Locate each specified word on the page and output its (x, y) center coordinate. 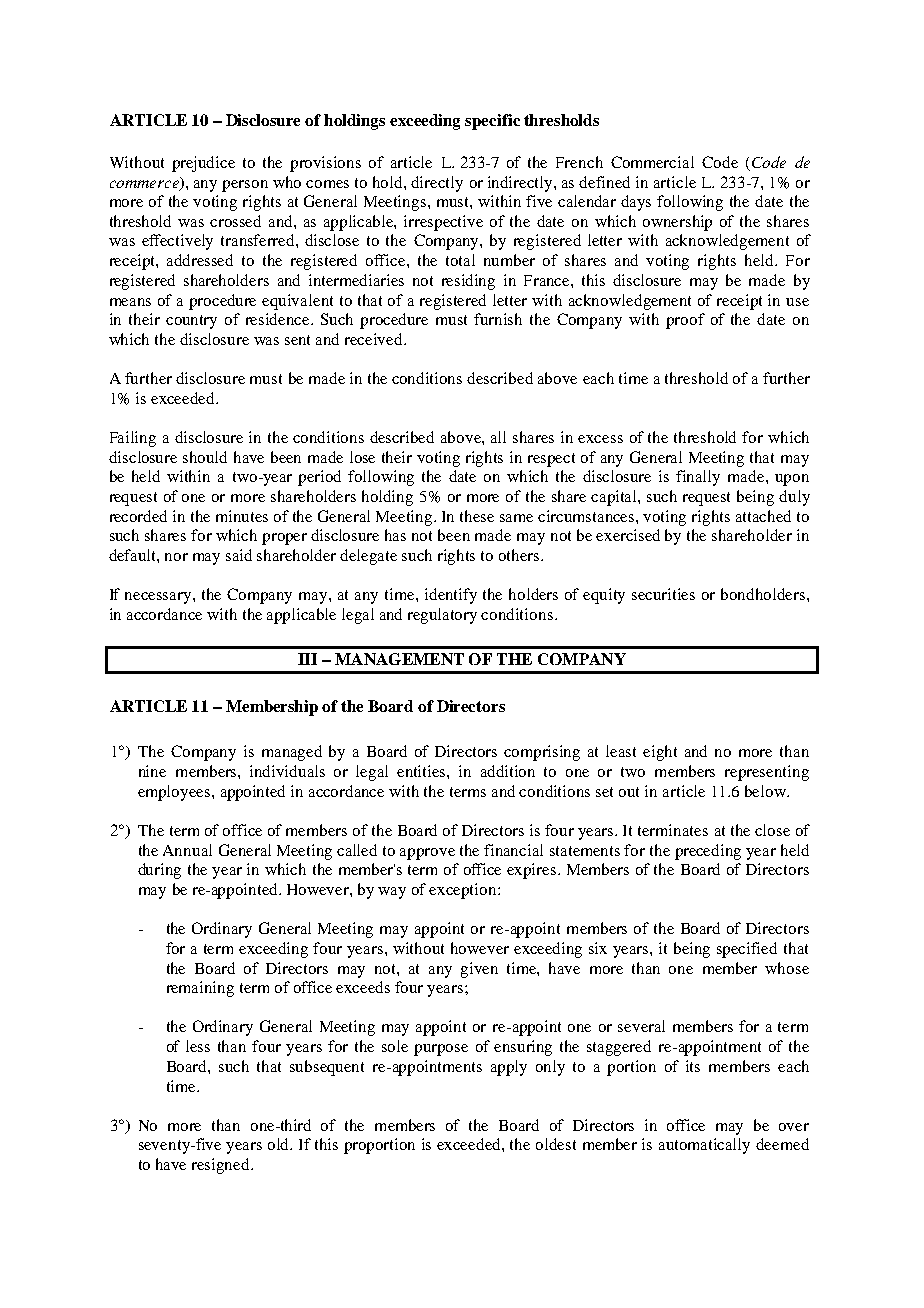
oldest (556, 1144)
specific (492, 122)
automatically (704, 1146)
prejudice (203, 164)
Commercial (652, 162)
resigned (222, 1166)
